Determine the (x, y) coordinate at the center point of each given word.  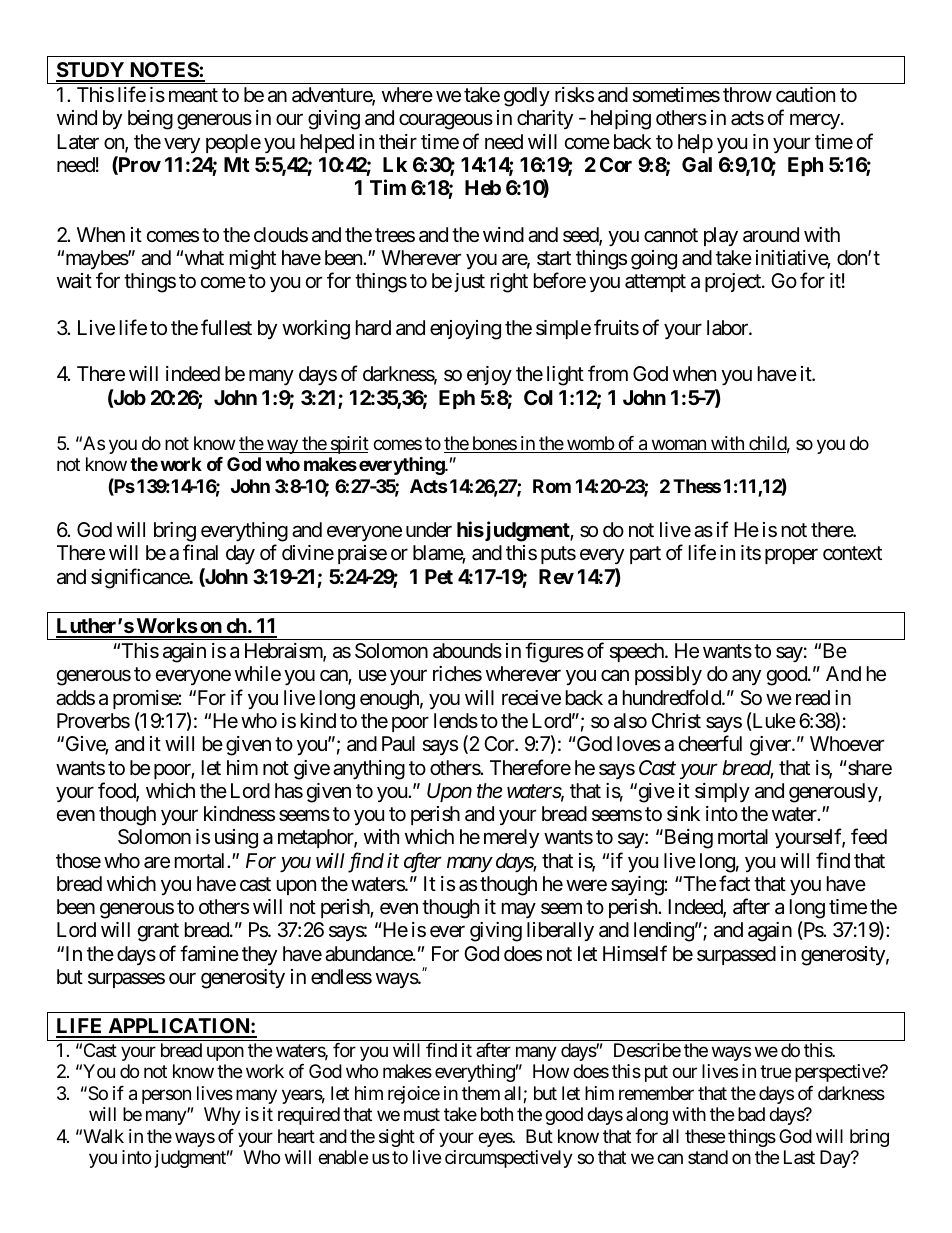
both (497, 1114)
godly (527, 97)
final (200, 552)
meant (193, 95)
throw (747, 94)
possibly (668, 676)
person (166, 1096)
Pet (439, 576)
